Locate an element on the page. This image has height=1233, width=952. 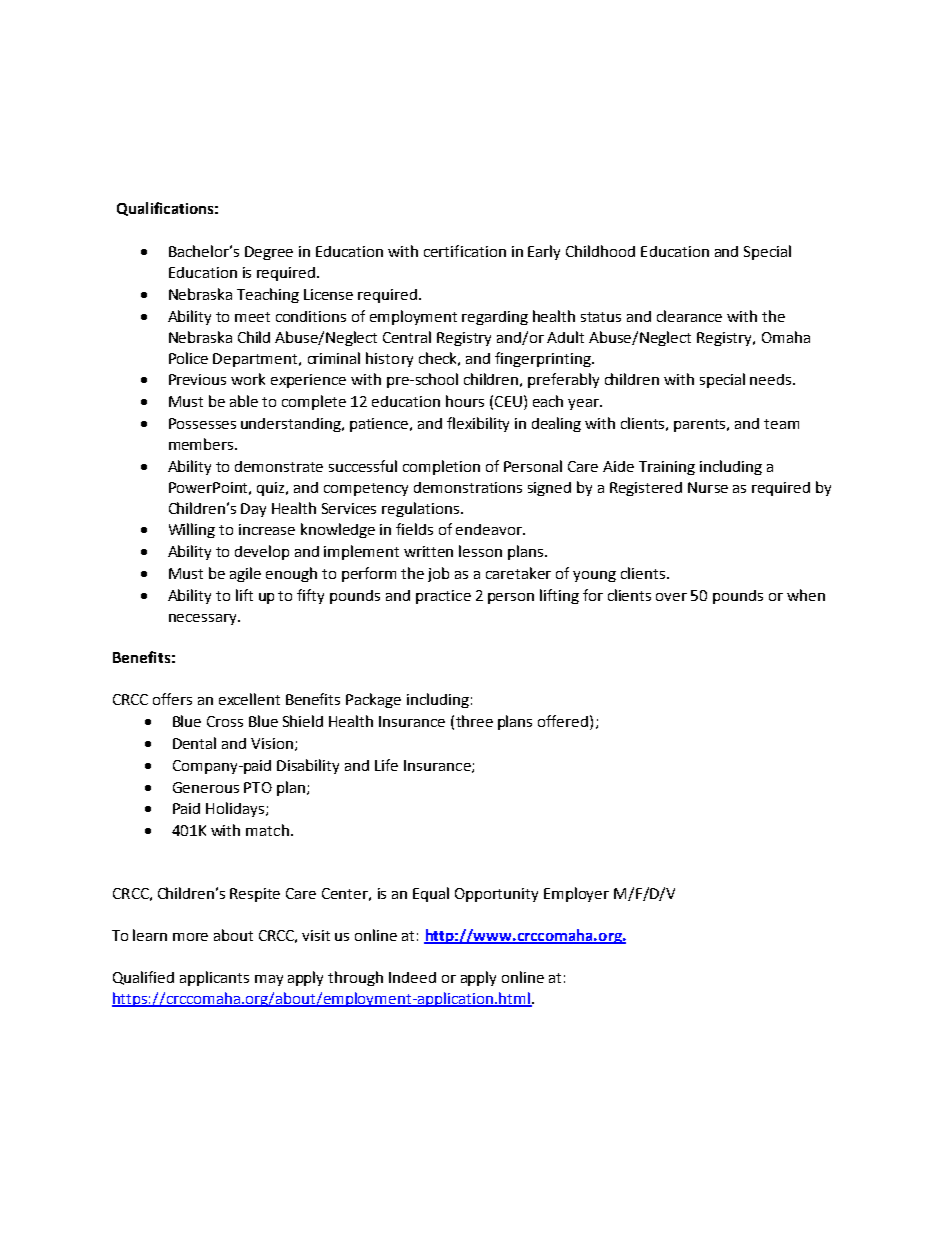
applicants is located at coordinates (214, 978).
